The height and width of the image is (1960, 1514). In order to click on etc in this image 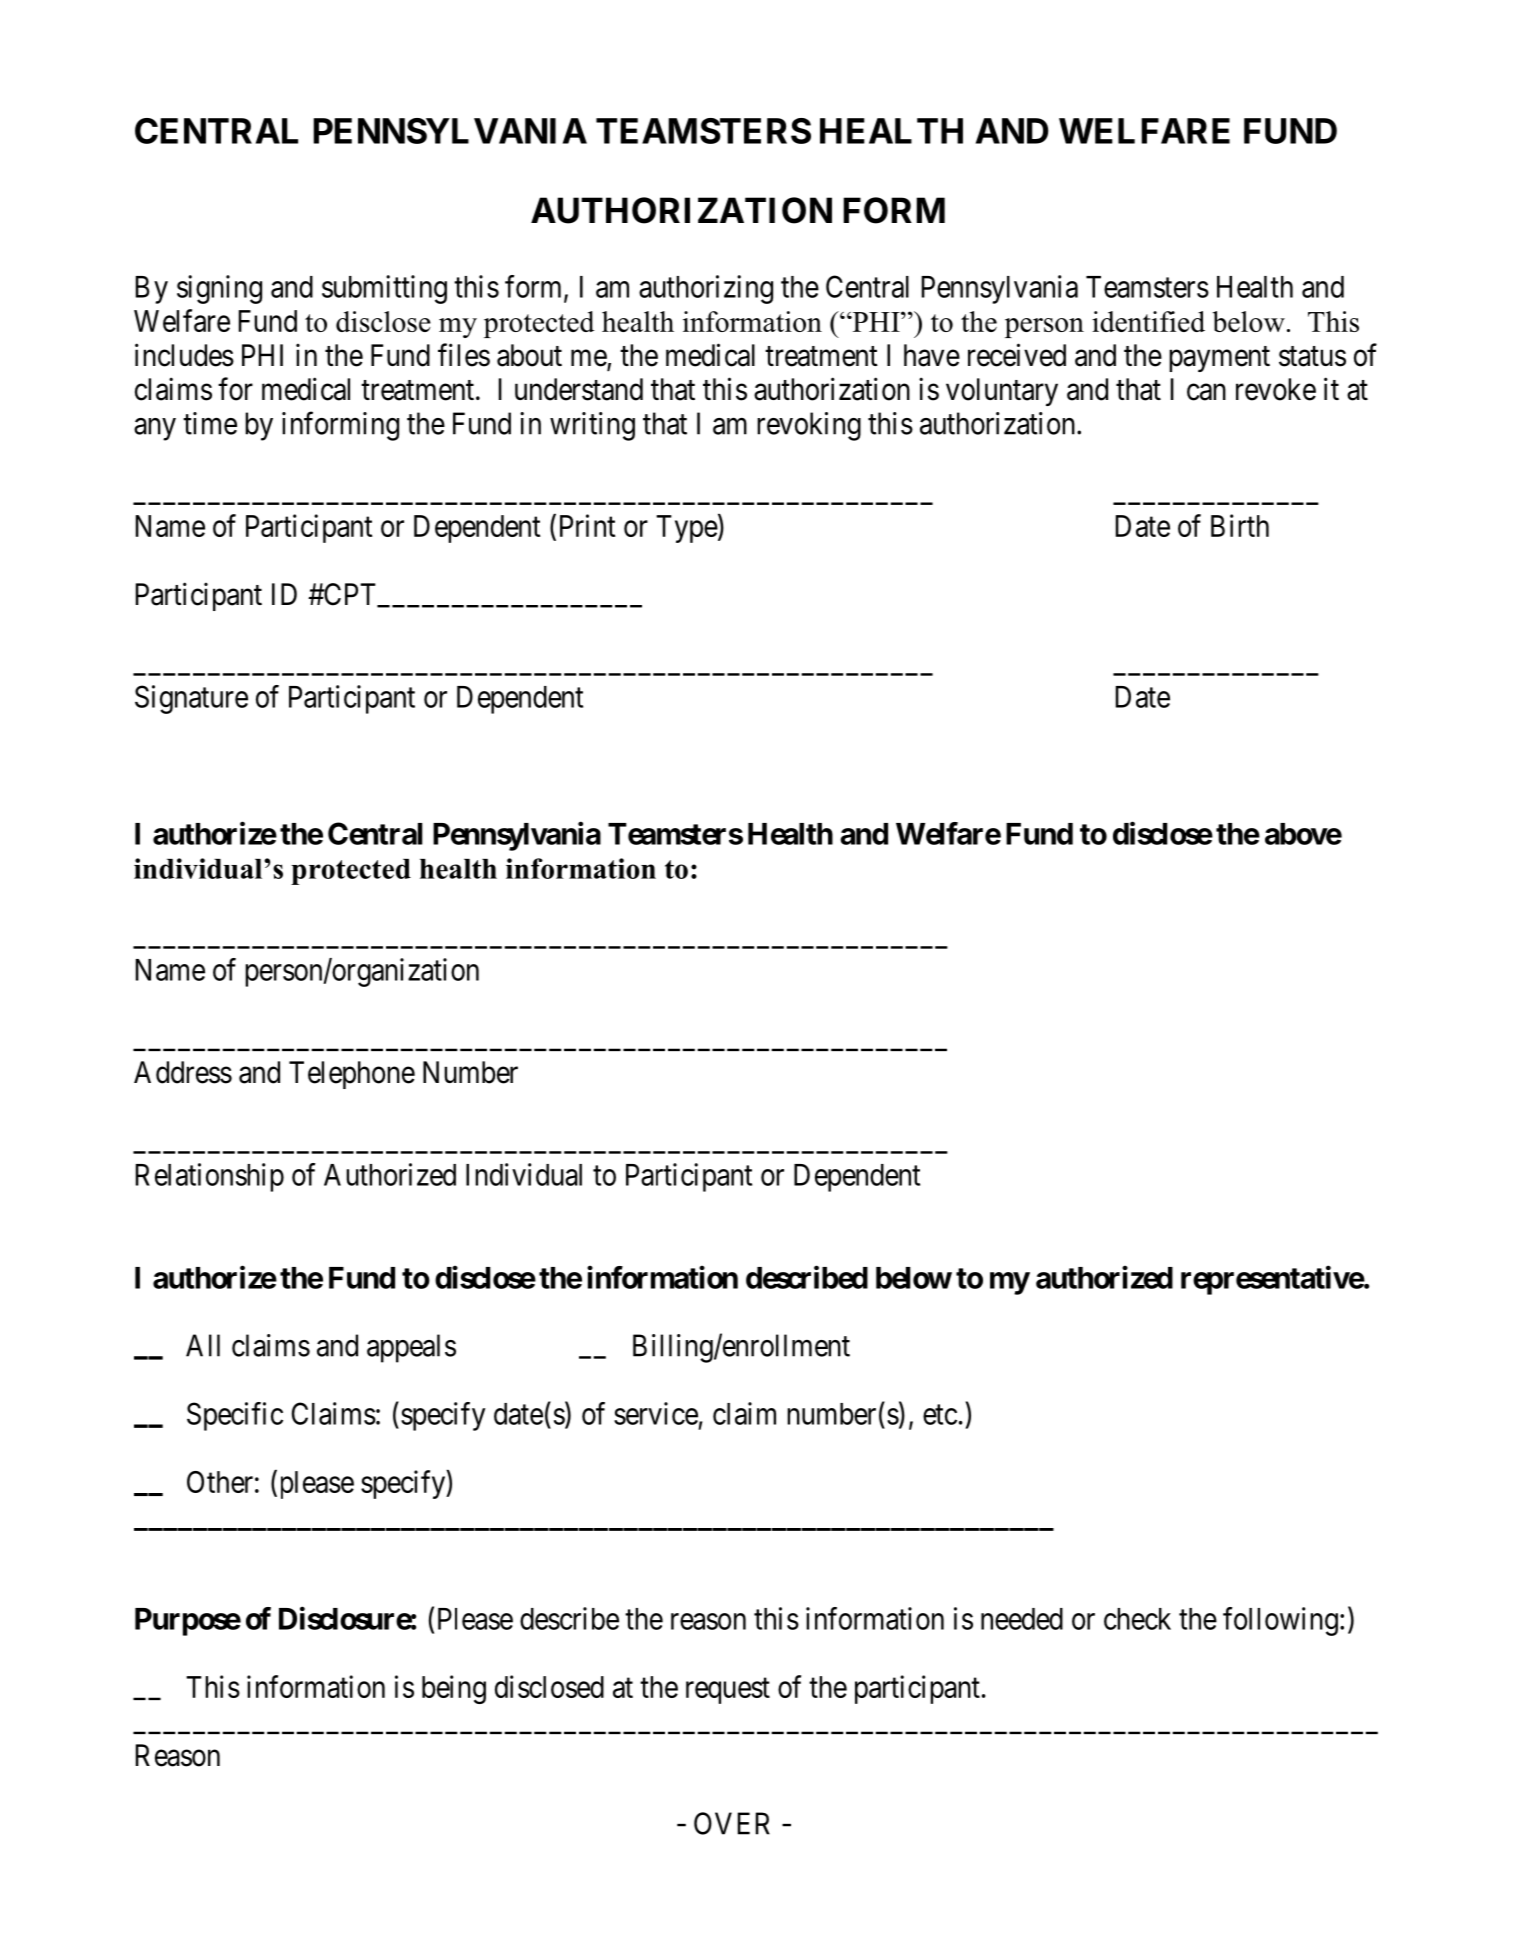, I will do `click(940, 1415)`.
